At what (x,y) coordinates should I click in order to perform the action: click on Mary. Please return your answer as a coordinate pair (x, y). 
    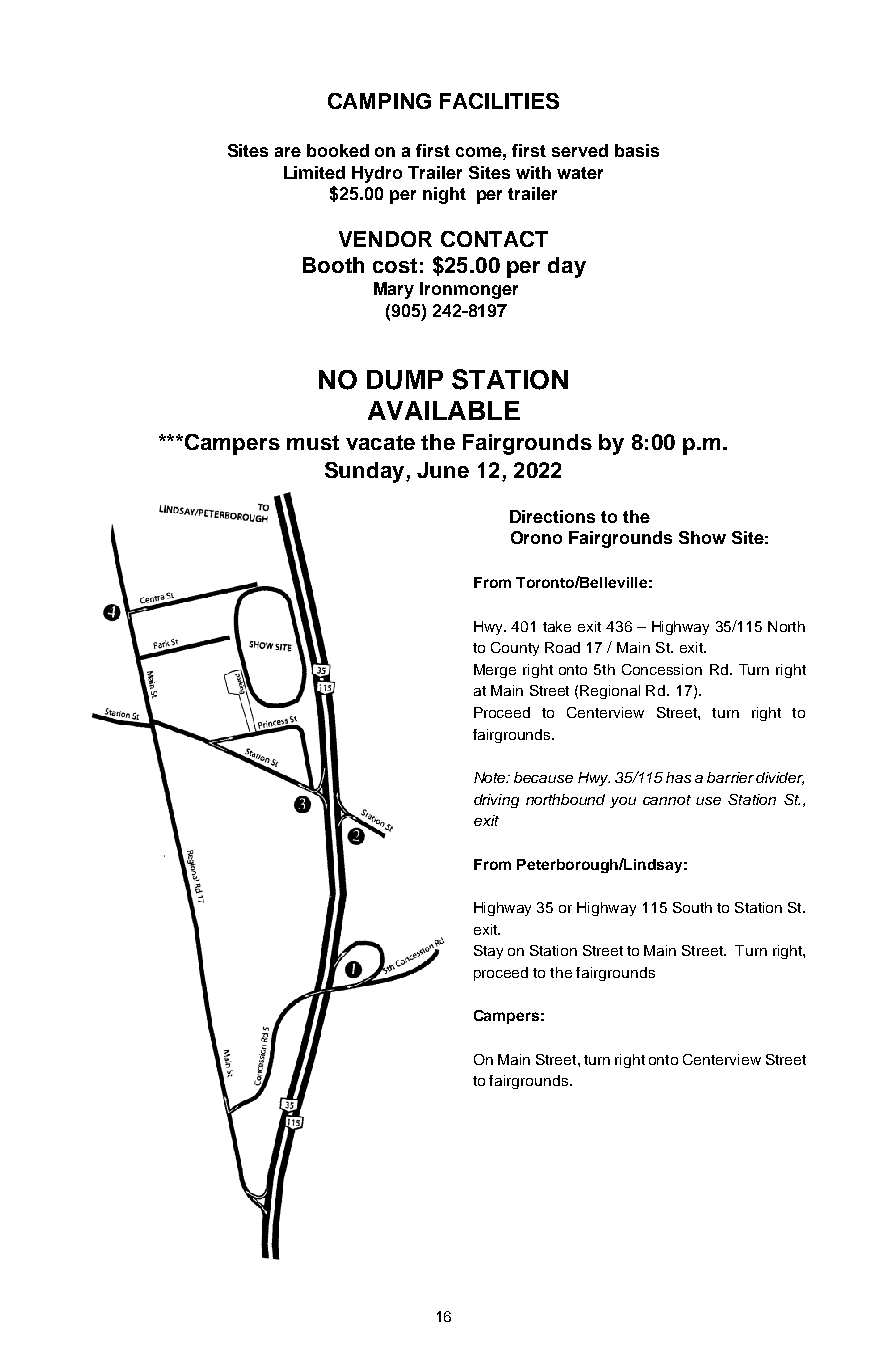
    Looking at the image, I should click on (394, 290).
